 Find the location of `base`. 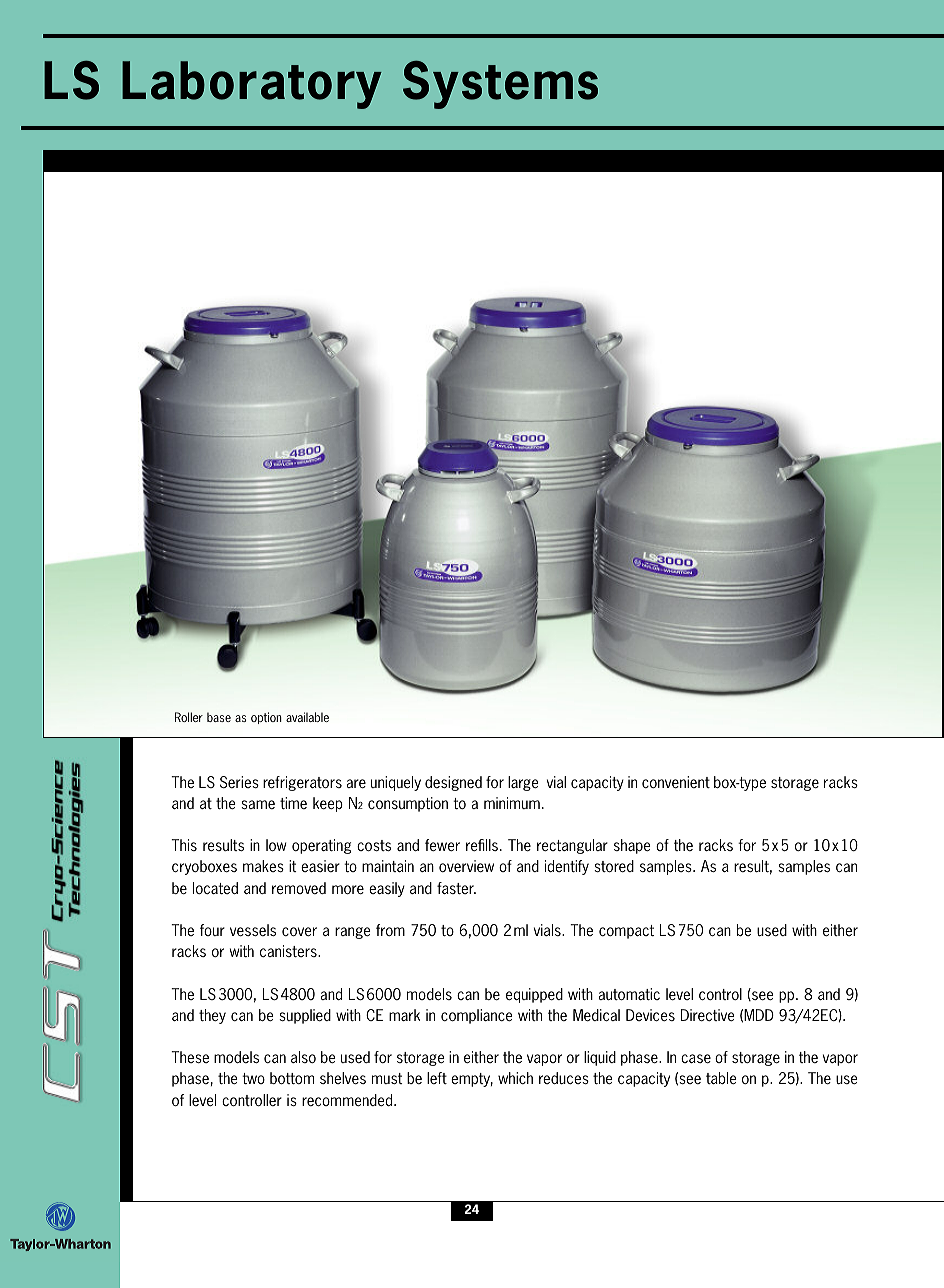

base is located at coordinates (219, 717).
